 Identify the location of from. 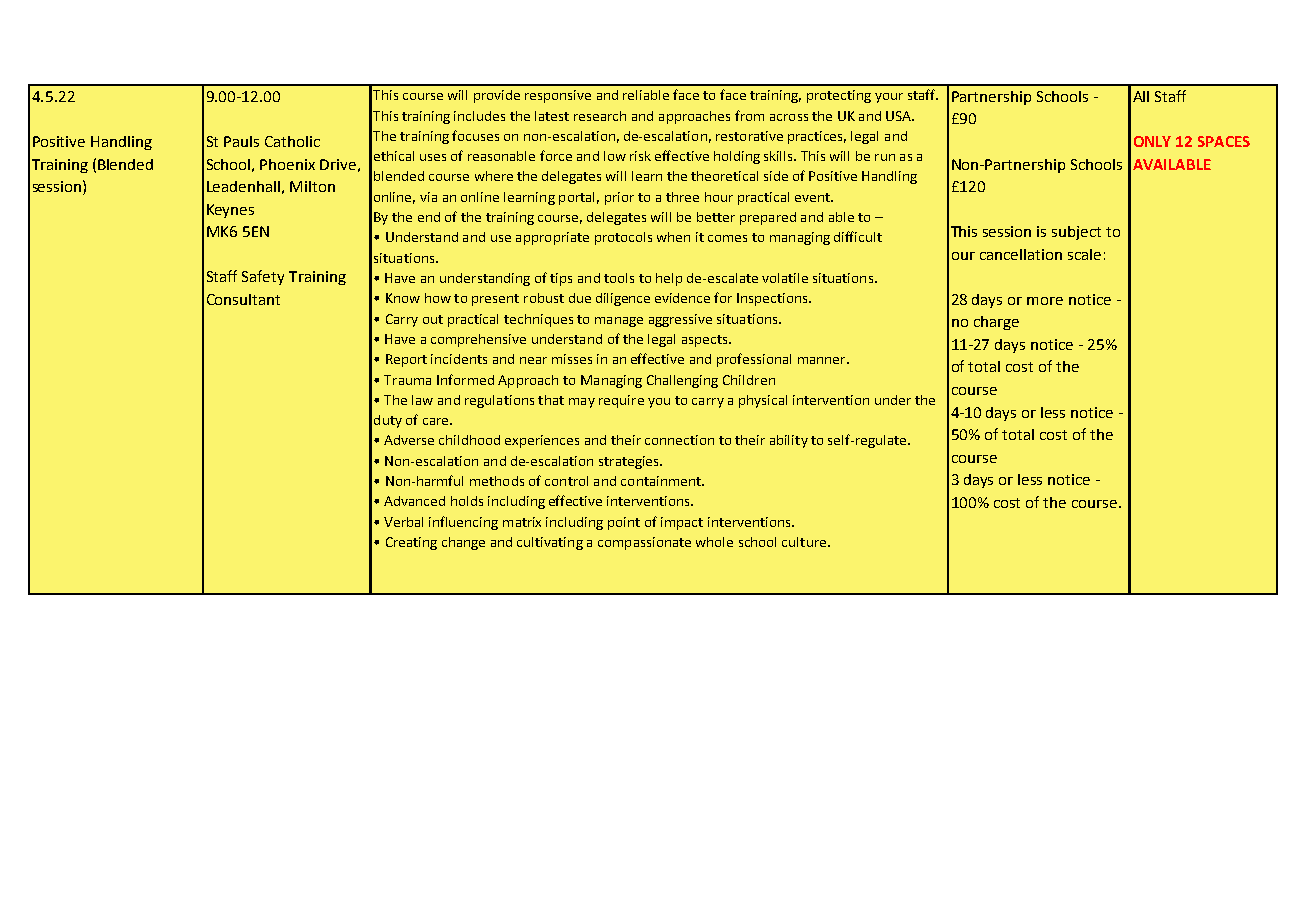
(749, 115).
